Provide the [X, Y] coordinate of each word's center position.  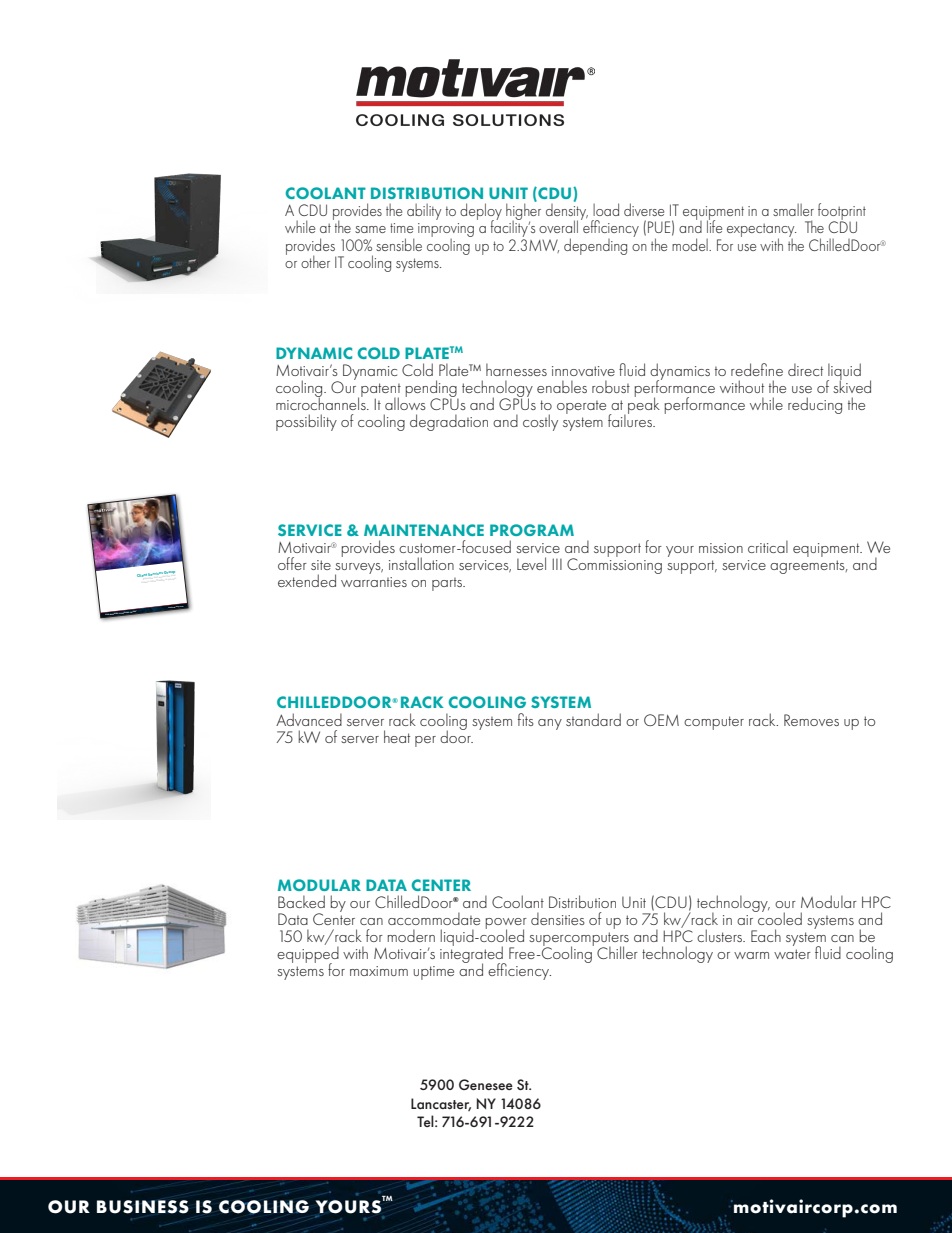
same [370, 229]
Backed [301, 901]
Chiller [617, 952]
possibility [306, 422]
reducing [815, 405]
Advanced [309, 719]
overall [558, 226]
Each [766, 935]
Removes [811, 720]
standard [593, 719]
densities [558, 918]
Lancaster [441, 1104]
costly [540, 422]
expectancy [761, 231]
